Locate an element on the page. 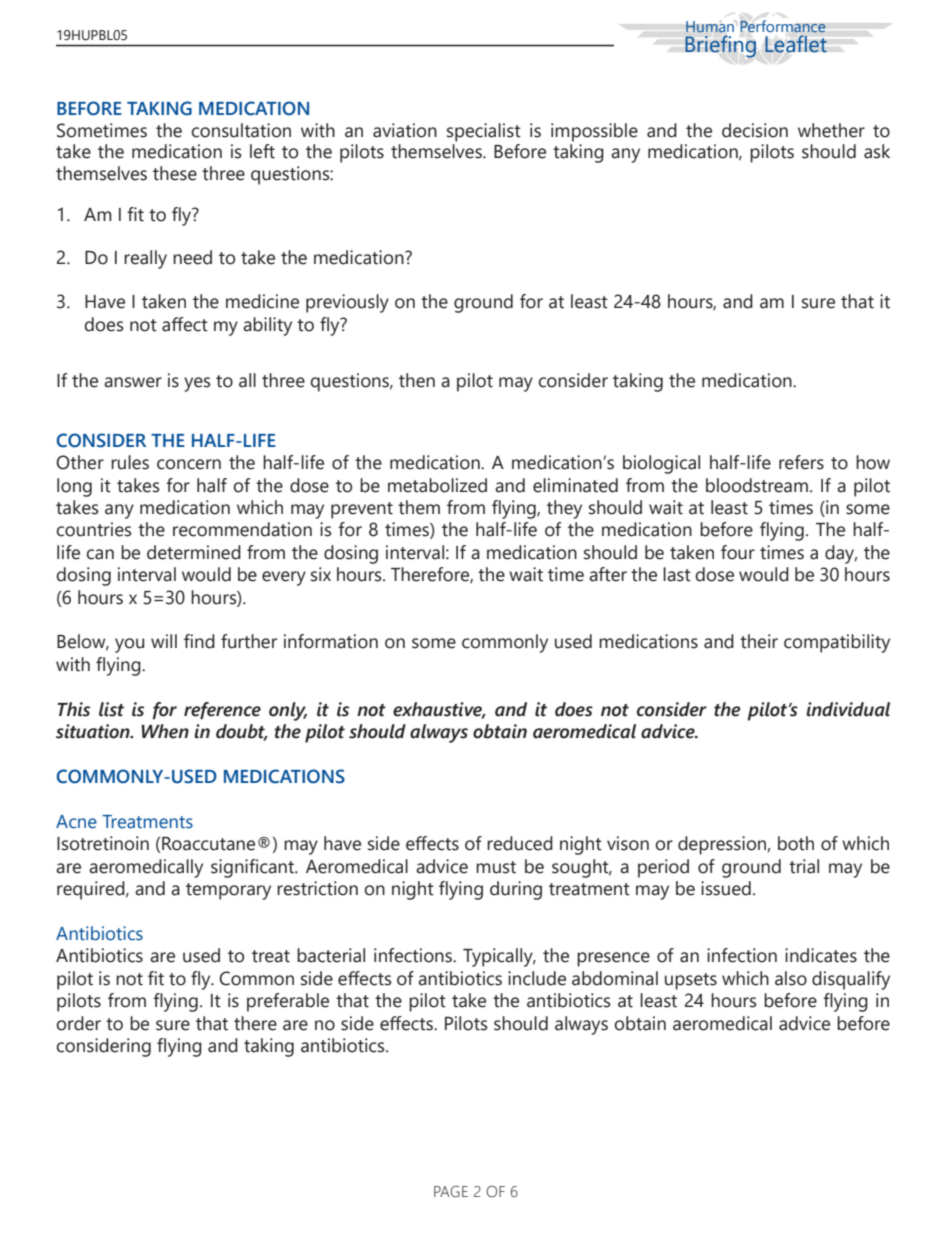  aviation is located at coordinates (405, 130).
